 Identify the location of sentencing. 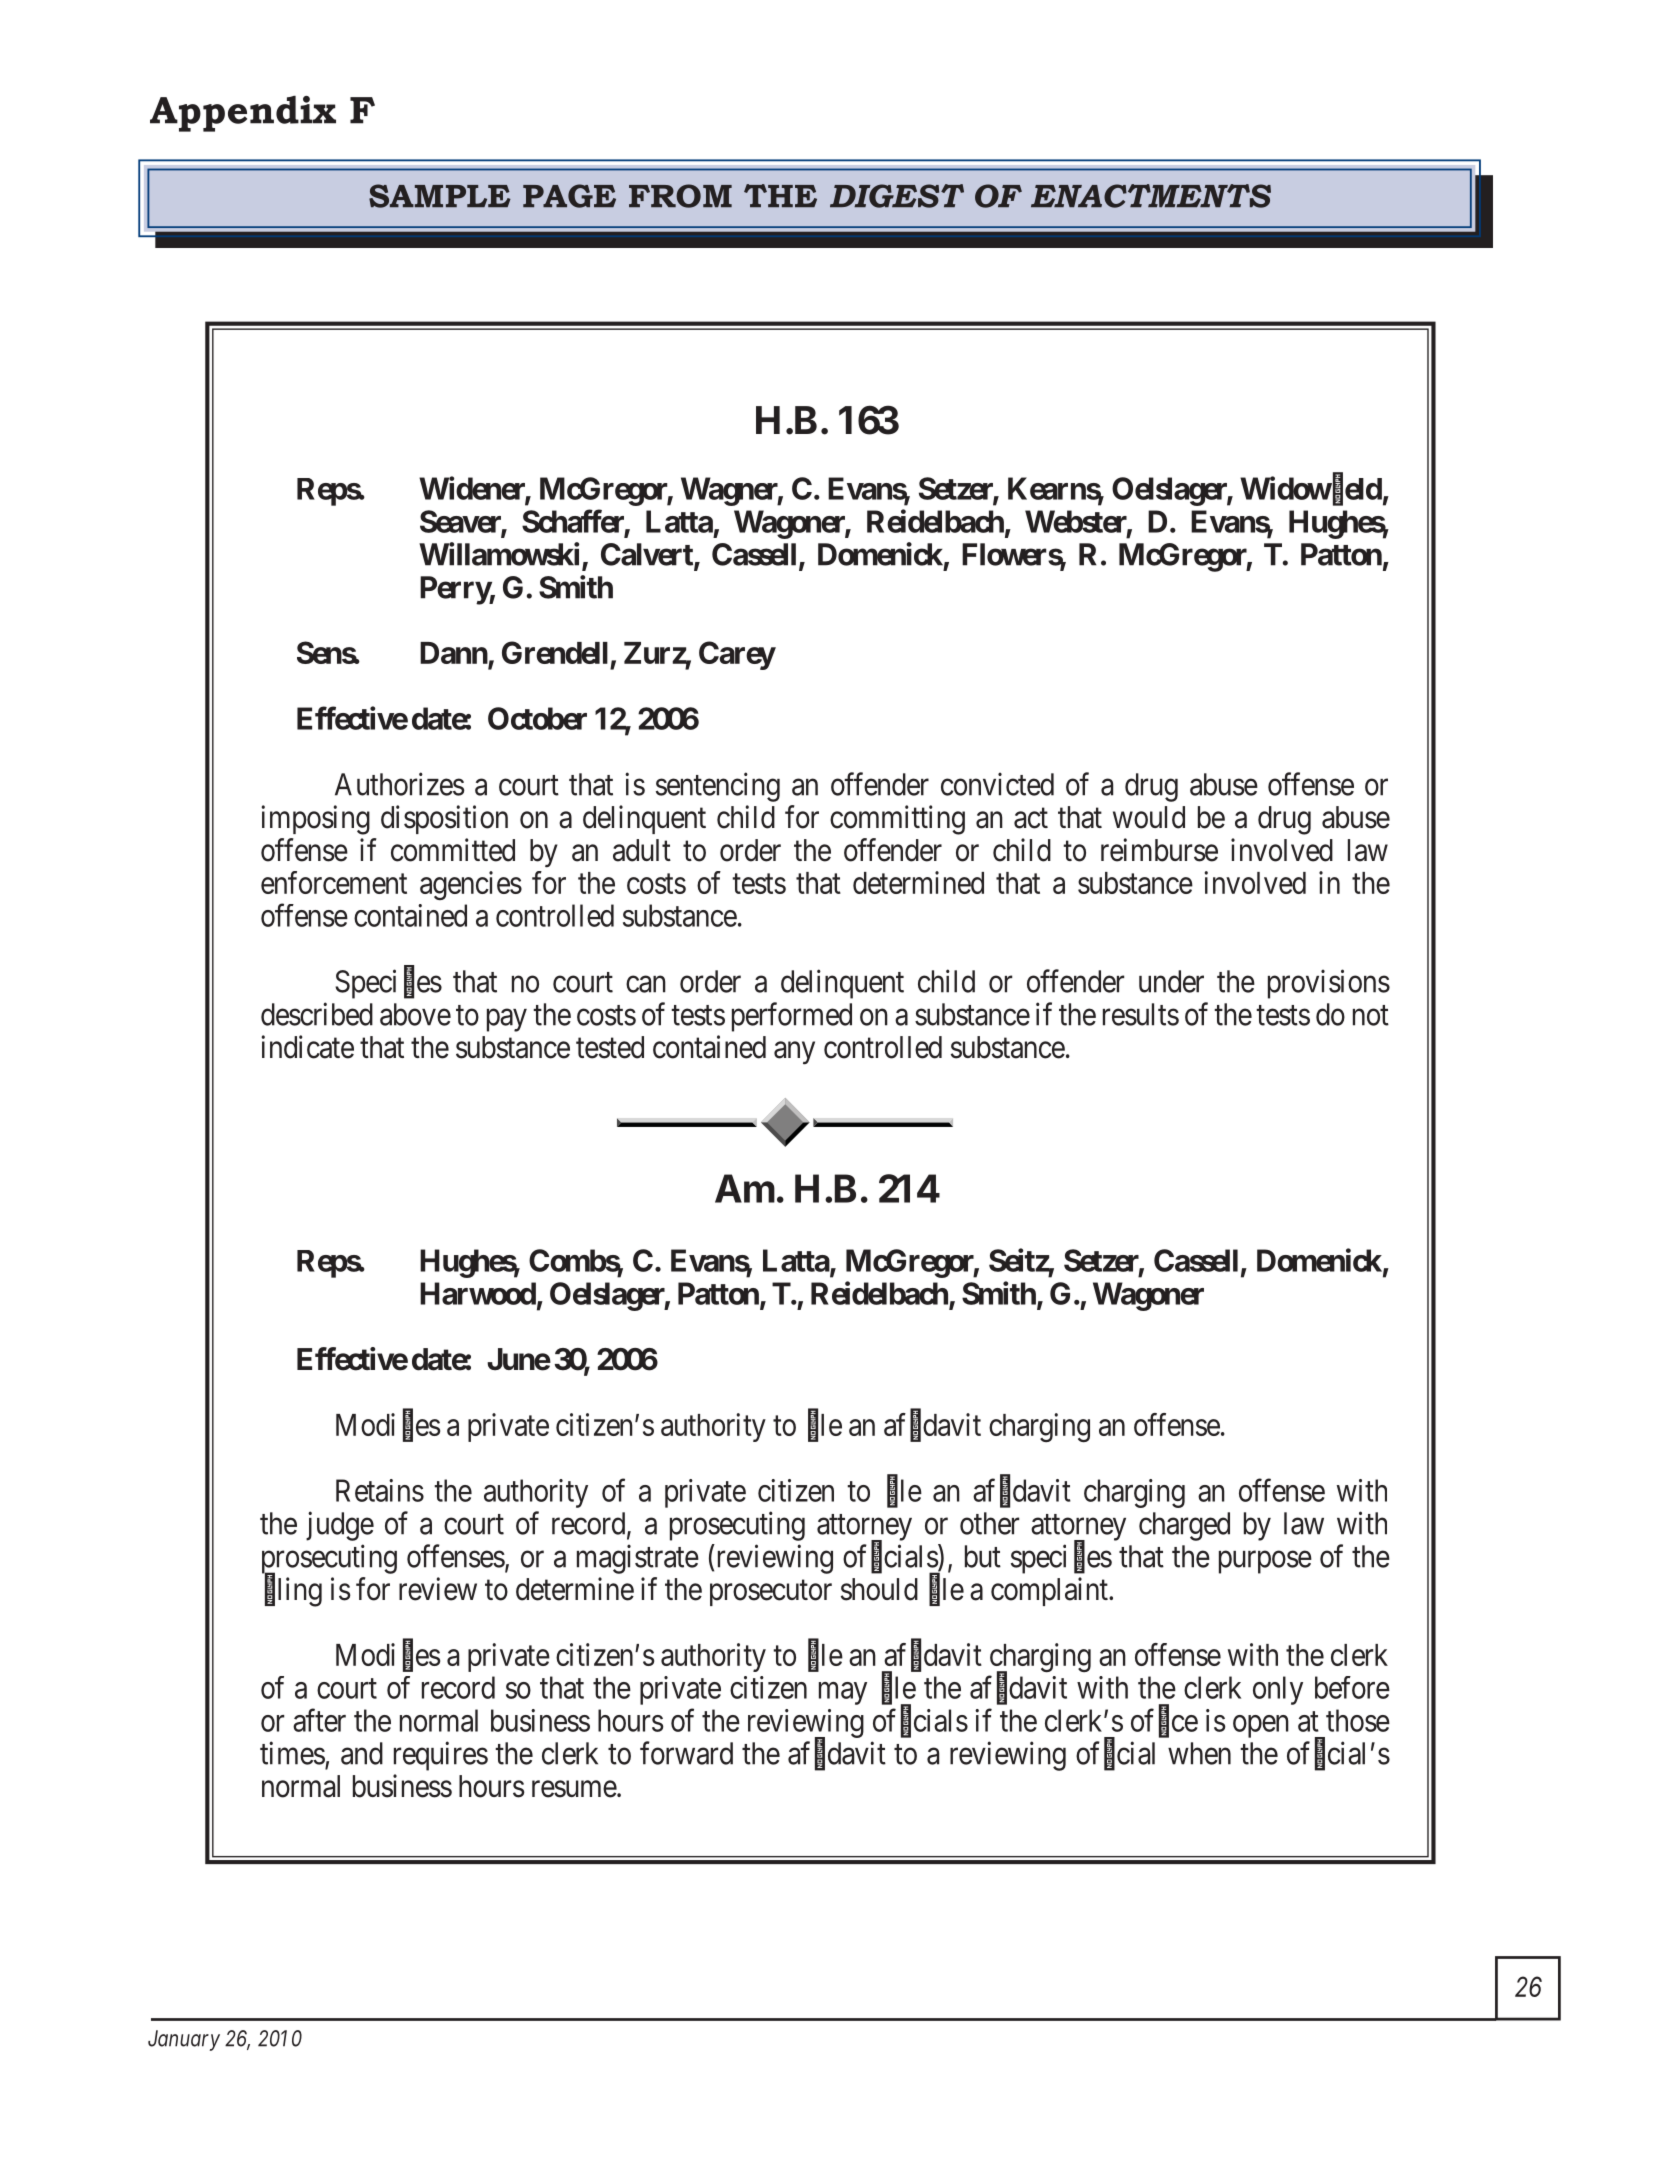
(718, 787).
